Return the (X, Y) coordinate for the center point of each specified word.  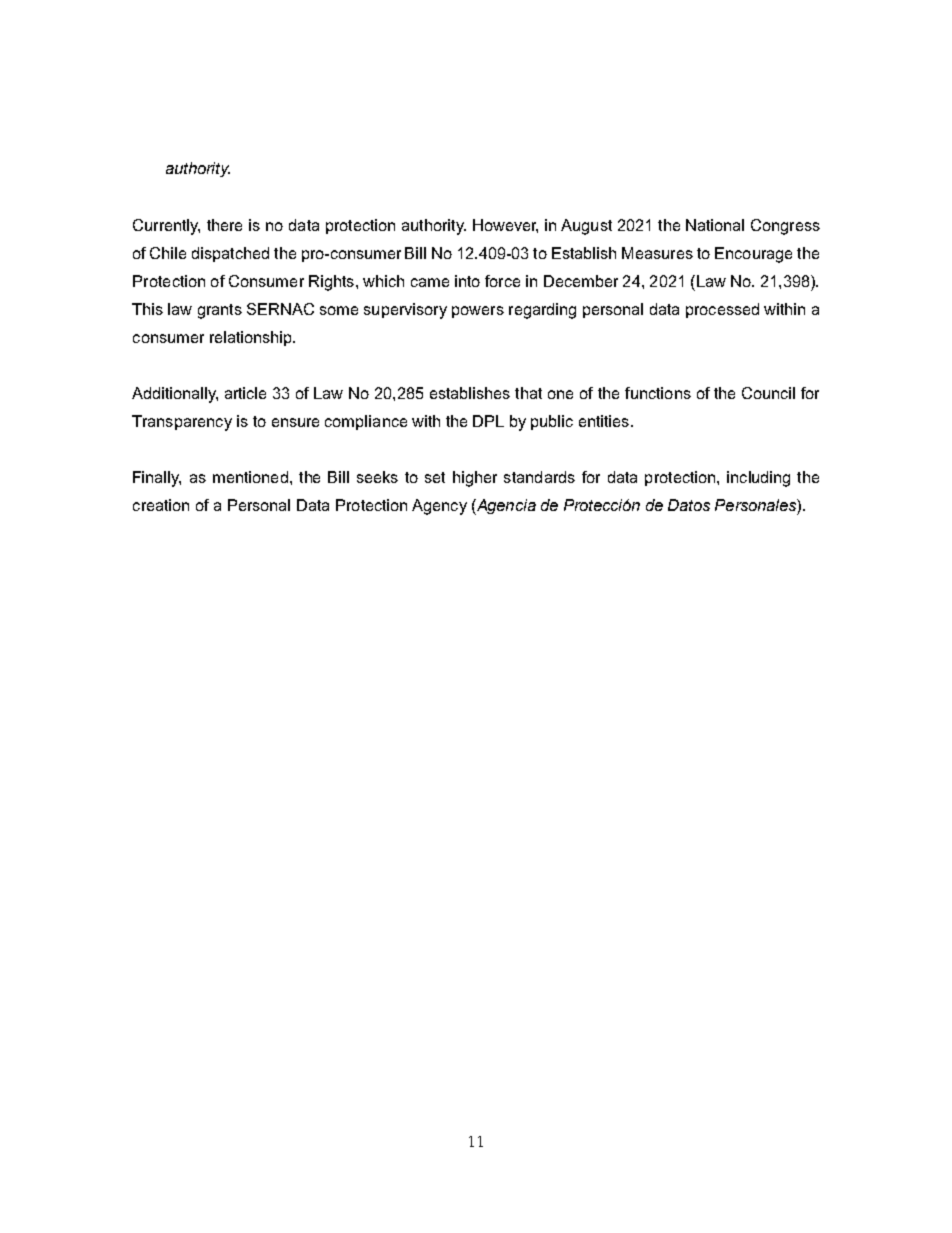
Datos (689, 505)
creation (161, 505)
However (505, 226)
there (224, 225)
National (715, 225)
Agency (439, 507)
